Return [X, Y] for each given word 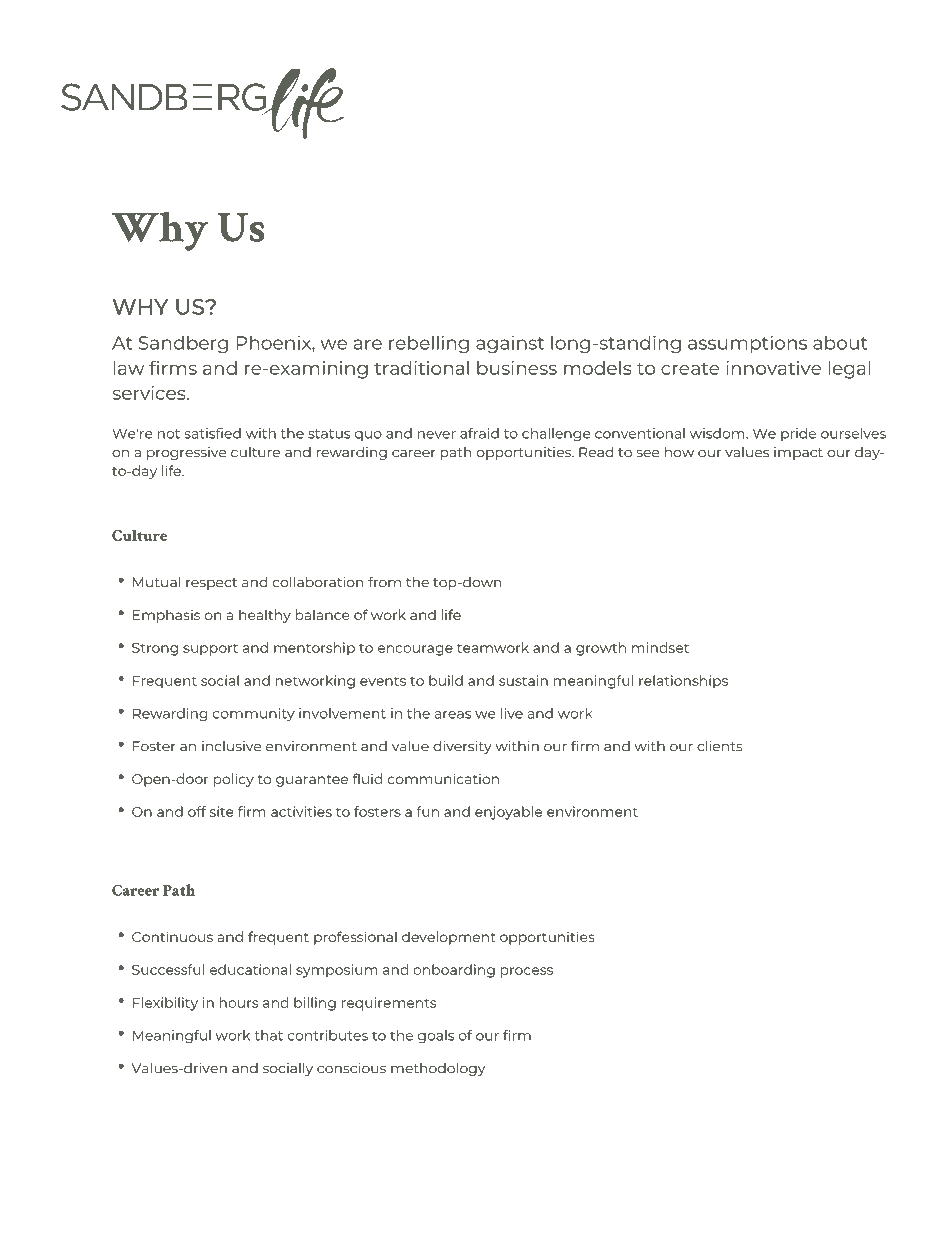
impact [798, 453]
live [512, 713]
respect [211, 584]
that [268, 1035]
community [254, 714]
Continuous [172, 936]
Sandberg [183, 344]
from [384, 582]
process [527, 972]
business [517, 368]
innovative [773, 368]
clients [720, 746]
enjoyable [508, 813]
